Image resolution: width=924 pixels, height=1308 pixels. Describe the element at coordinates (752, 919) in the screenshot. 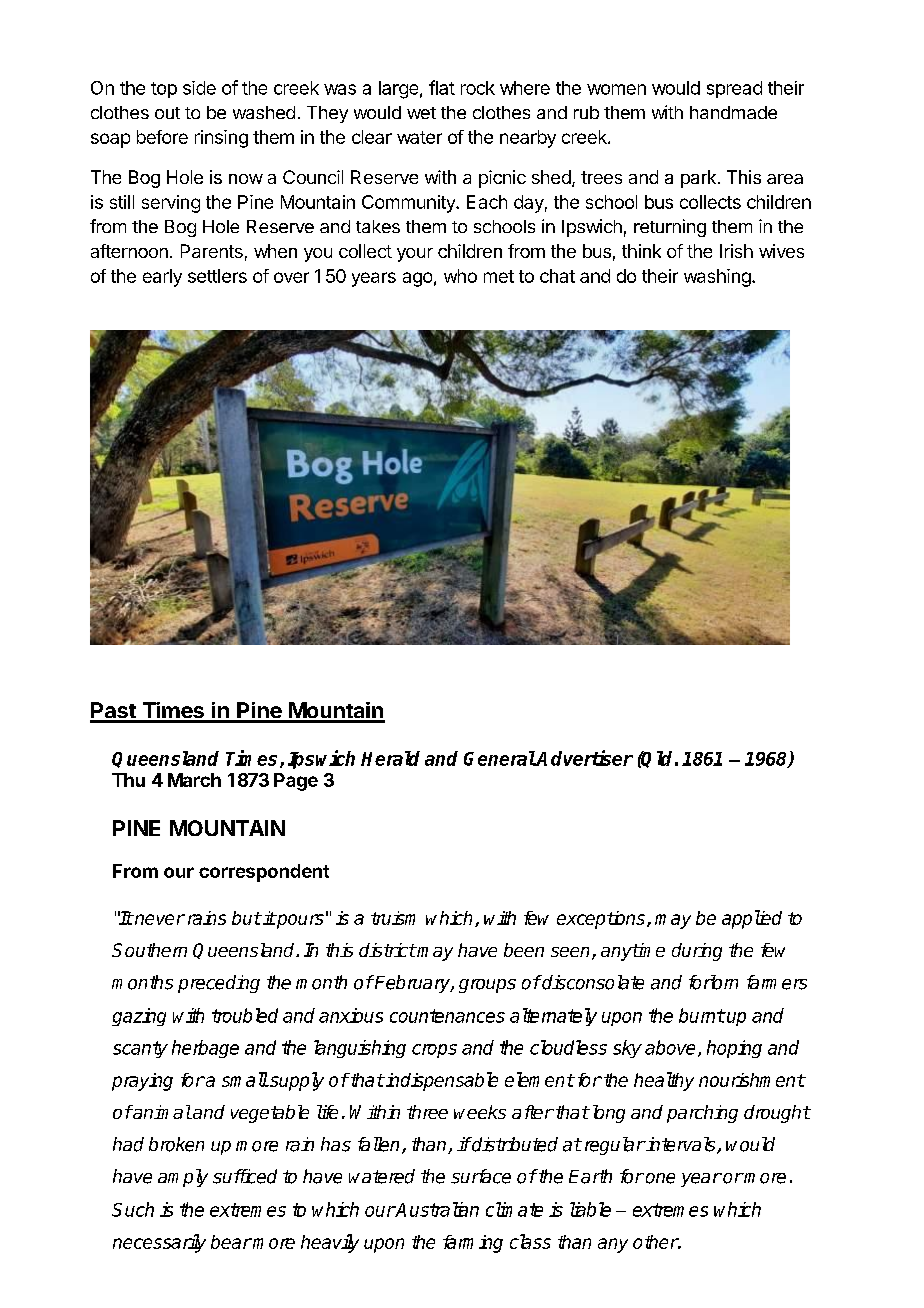

I see `applied` at that location.
